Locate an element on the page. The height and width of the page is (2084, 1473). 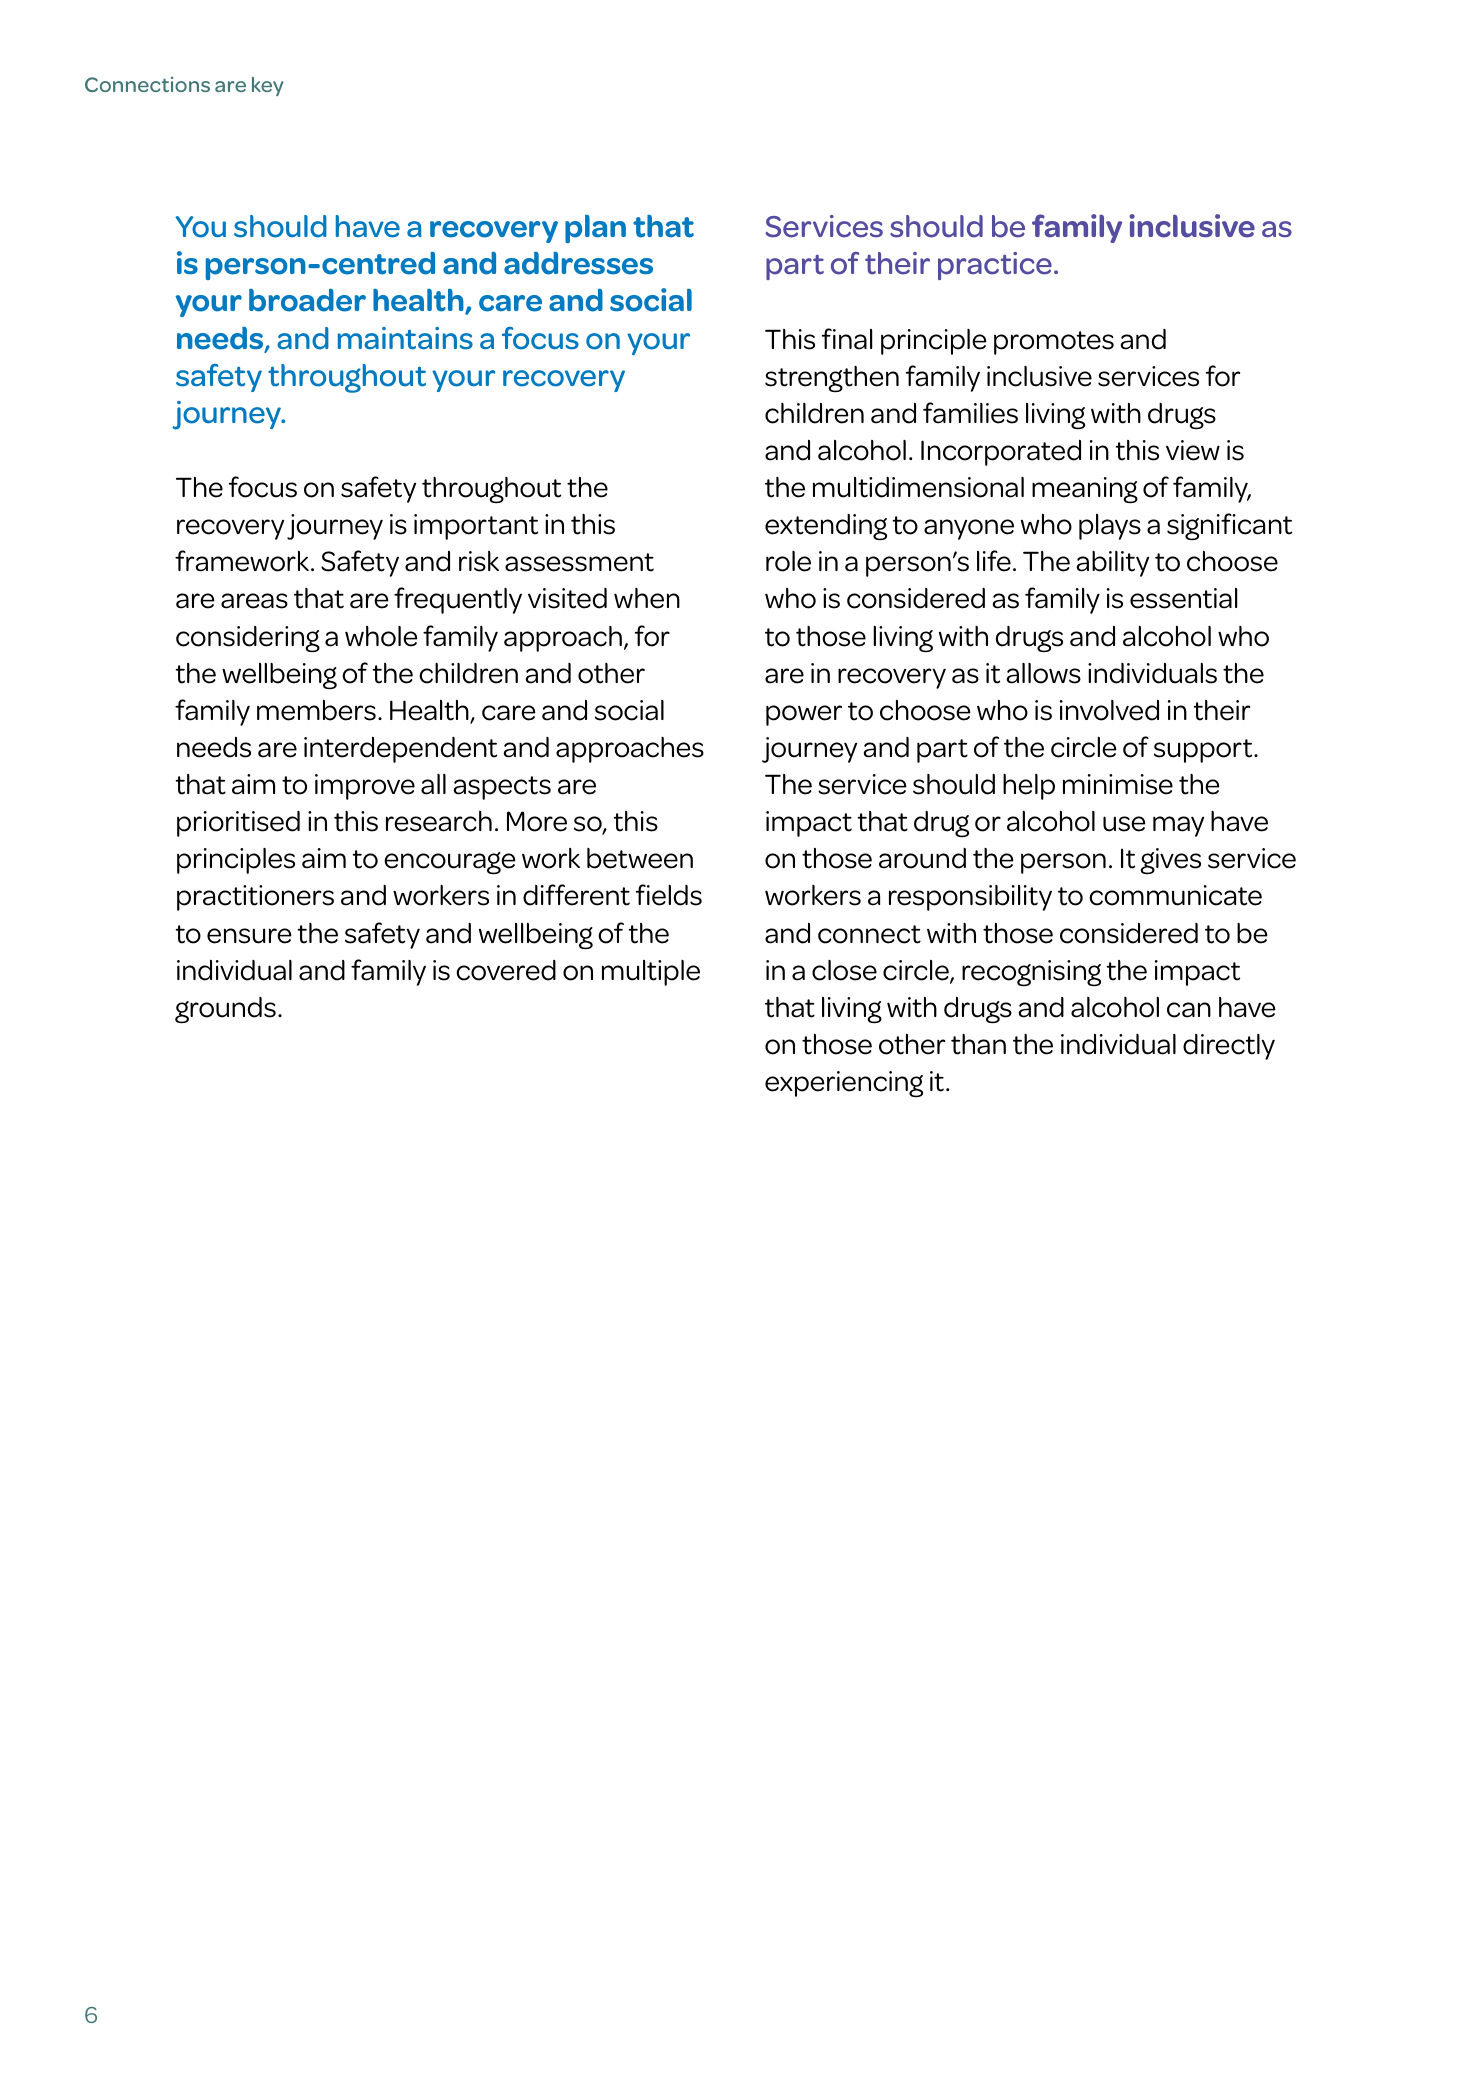
involved is located at coordinates (1109, 710).
